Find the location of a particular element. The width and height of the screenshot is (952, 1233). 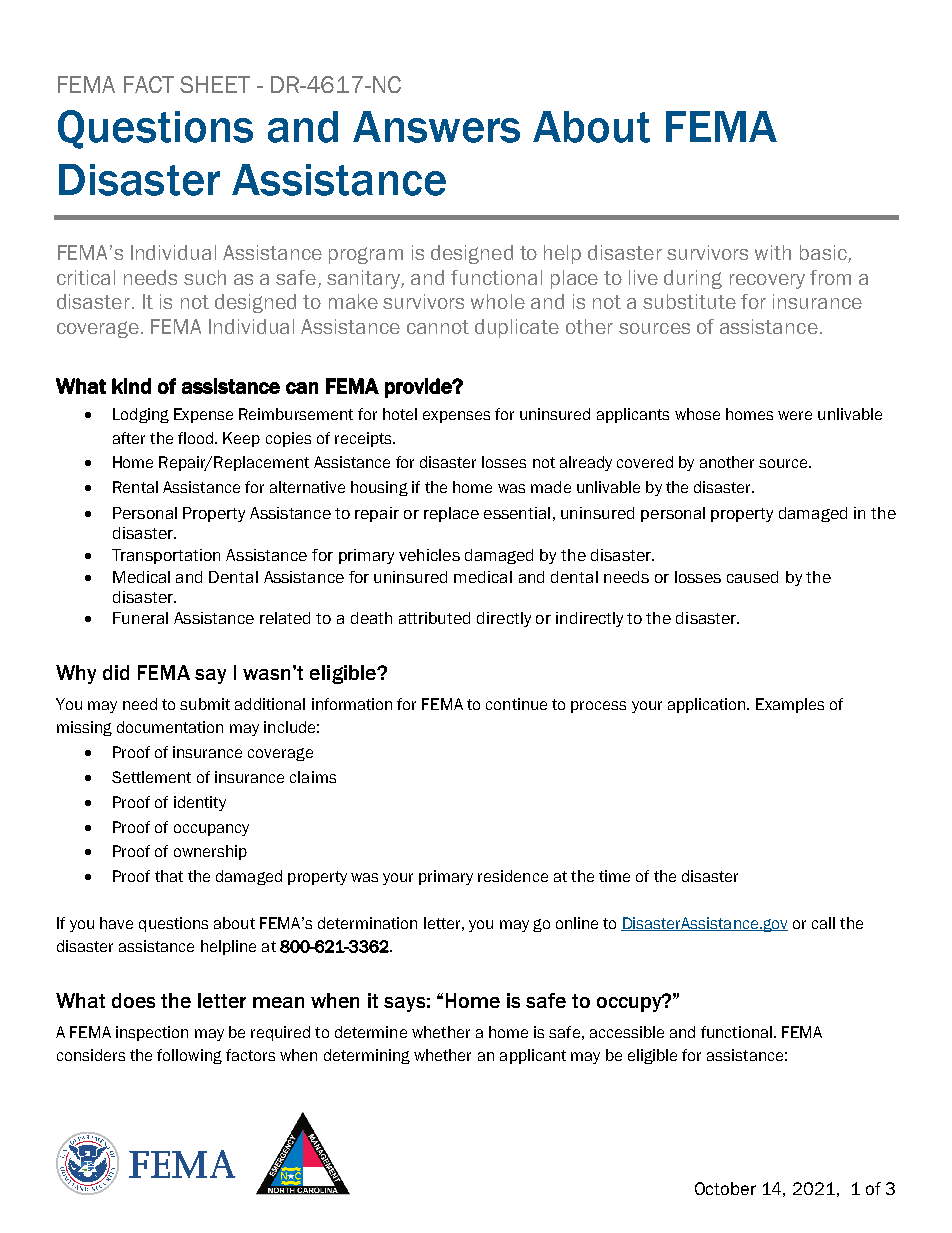

attributed is located at coordinates (434, 618).
